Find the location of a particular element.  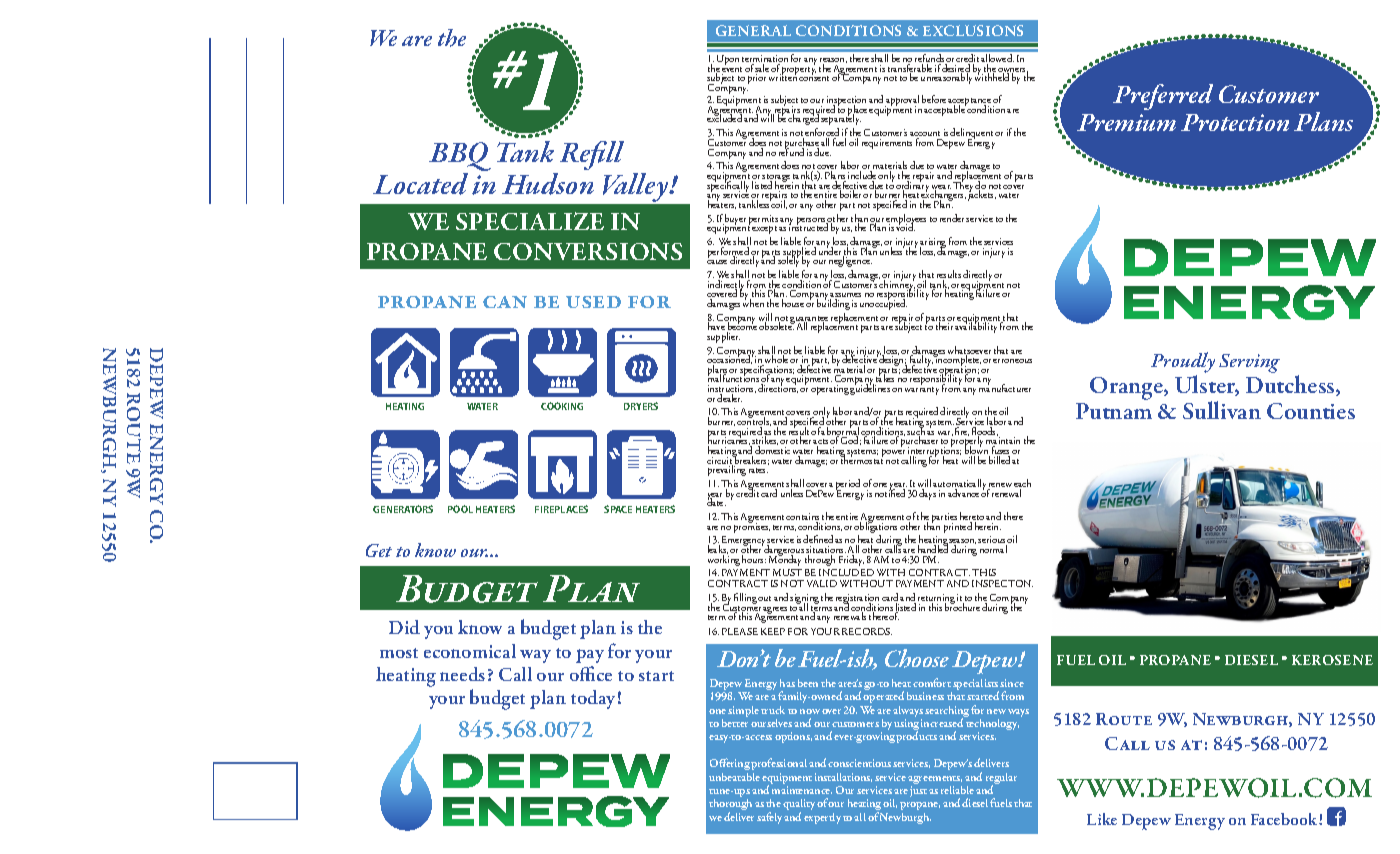

each is located at coordinates (1022, 484).
